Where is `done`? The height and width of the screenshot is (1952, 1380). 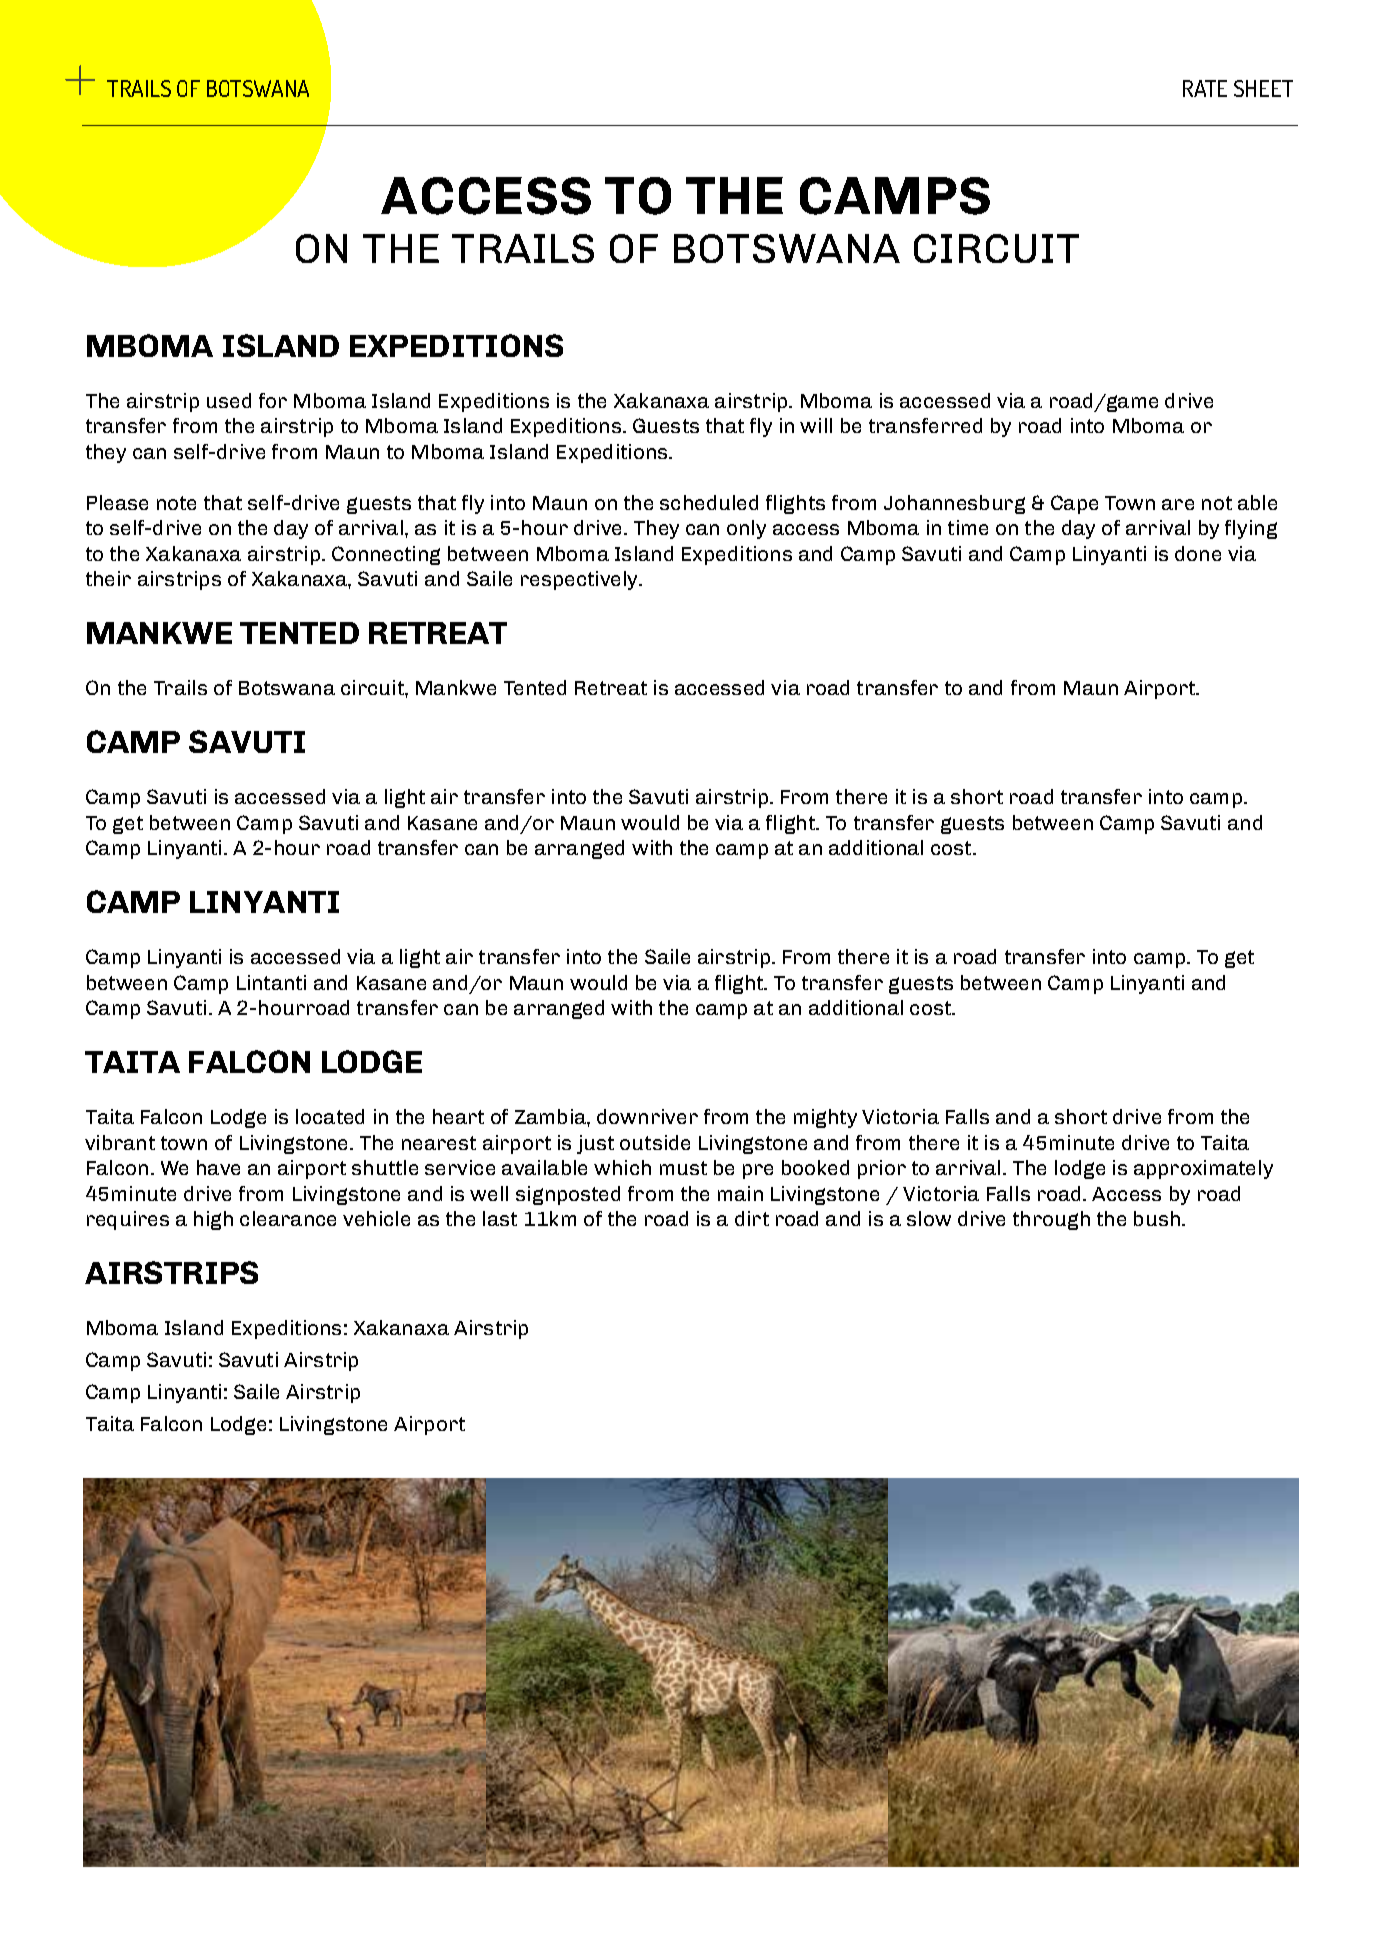 done is located at coordinates (1198, 553).
